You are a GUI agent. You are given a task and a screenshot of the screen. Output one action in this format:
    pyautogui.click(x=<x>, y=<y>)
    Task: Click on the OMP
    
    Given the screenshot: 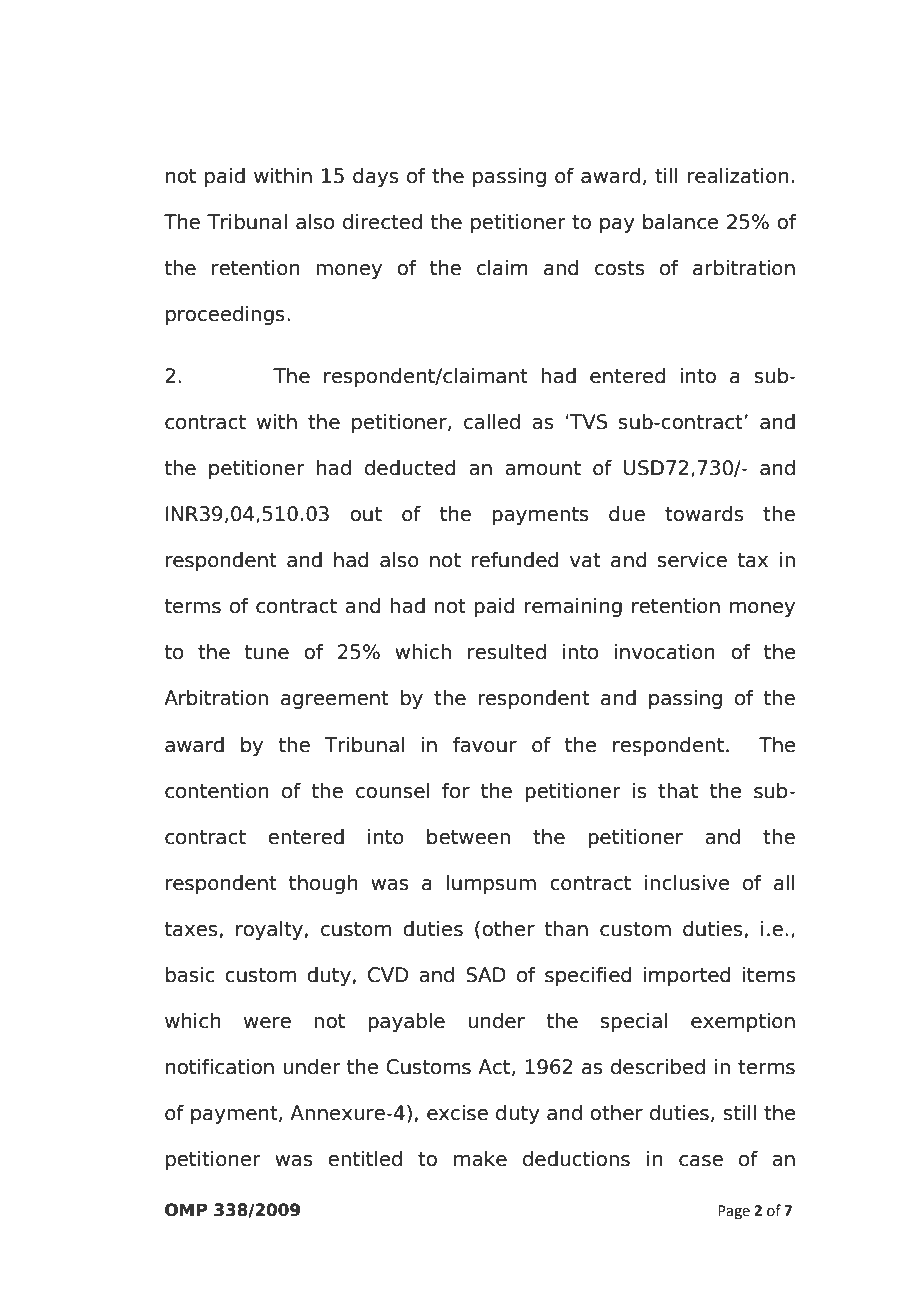 What is the action you would take?
    pyautogui.click(x=186, y=1210)
